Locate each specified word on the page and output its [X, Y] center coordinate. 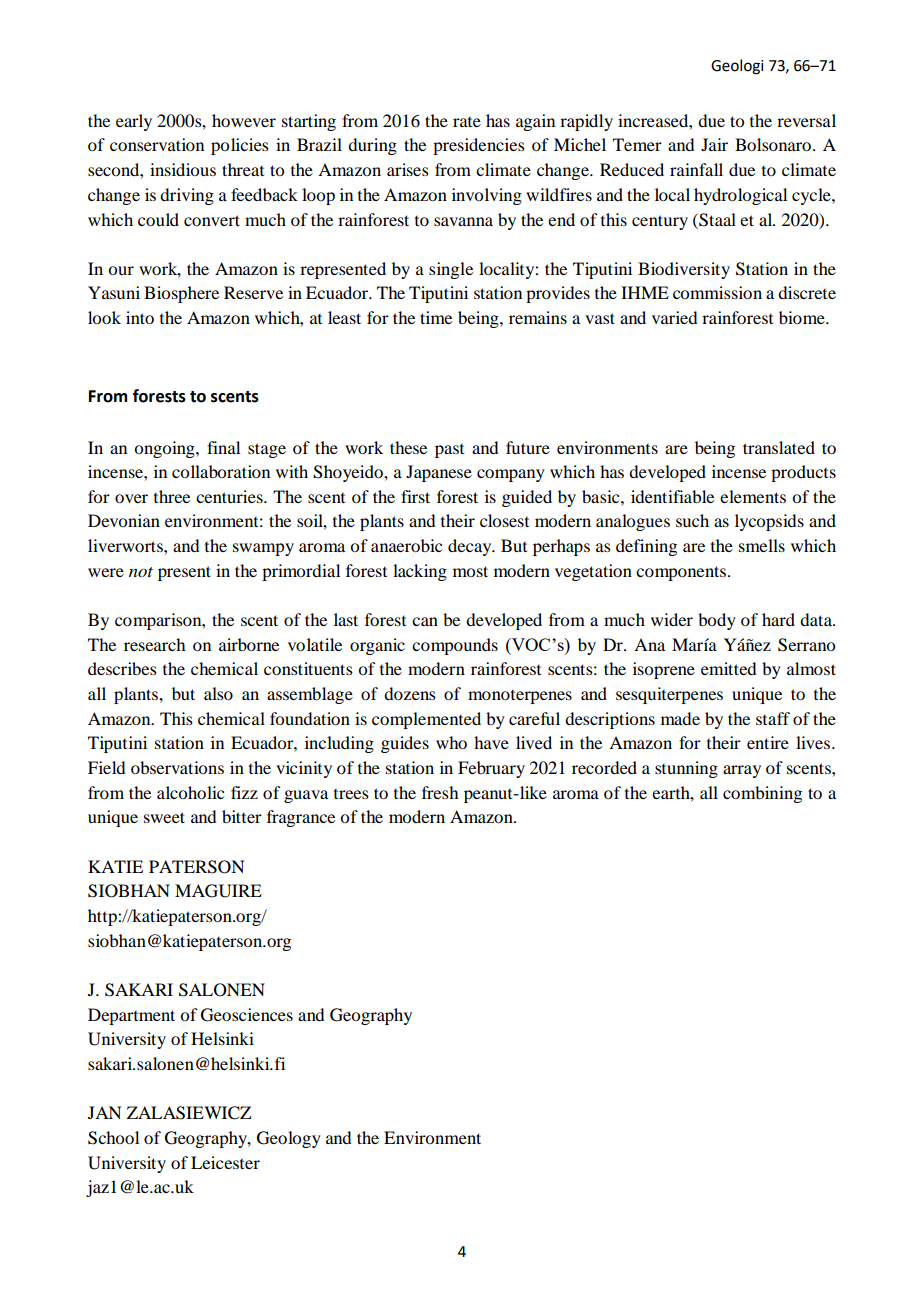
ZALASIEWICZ [189, 1113]
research [154, 644]
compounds [455, 646]
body [717, 621]
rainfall [696, 169]
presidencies [479, 146]
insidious [183, 169]
